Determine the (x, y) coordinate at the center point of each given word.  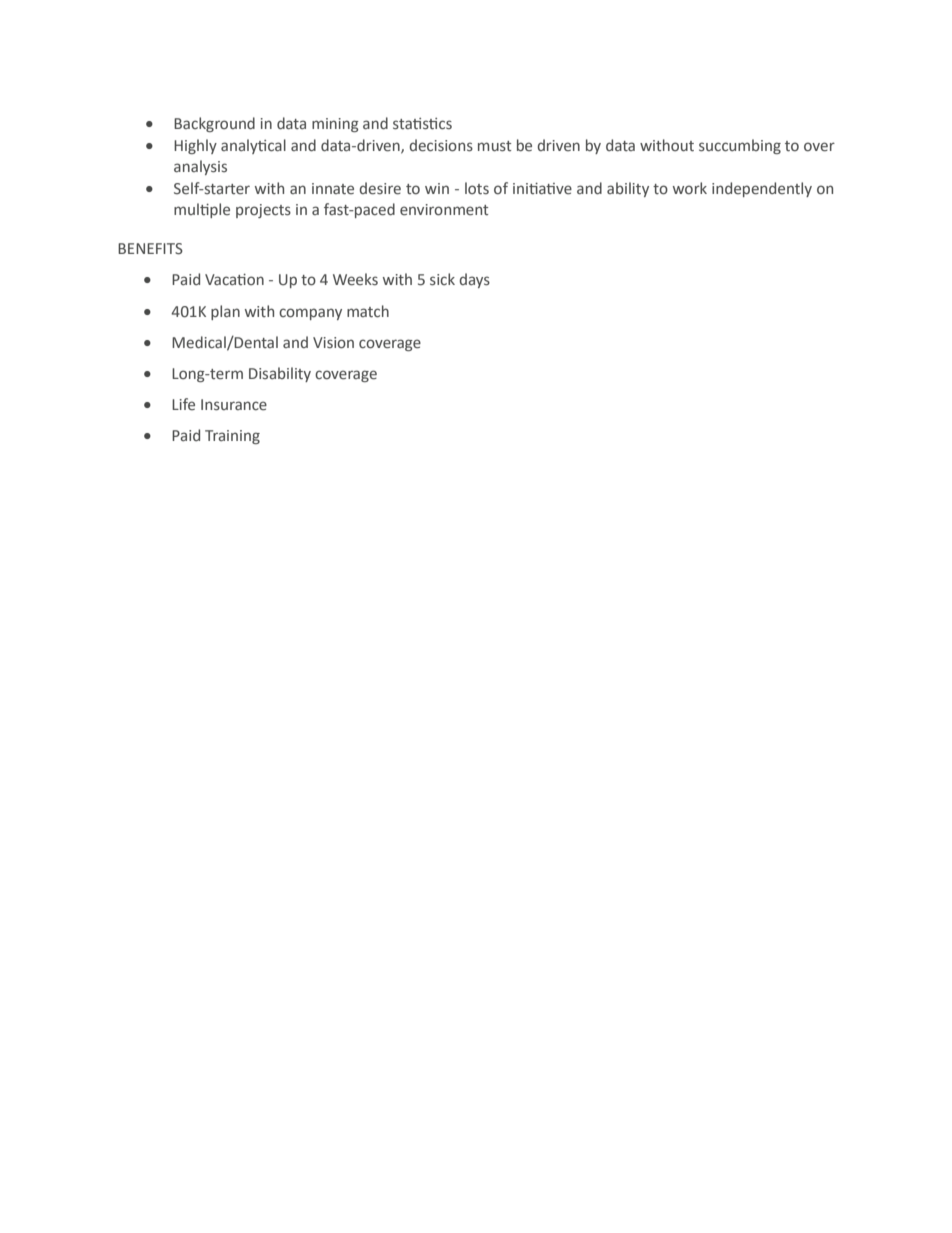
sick (442, 279)
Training (232, 437)
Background (214, 124)
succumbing (740, 146)
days (475, 280)
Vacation (234, 279)
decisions (441, 145)
